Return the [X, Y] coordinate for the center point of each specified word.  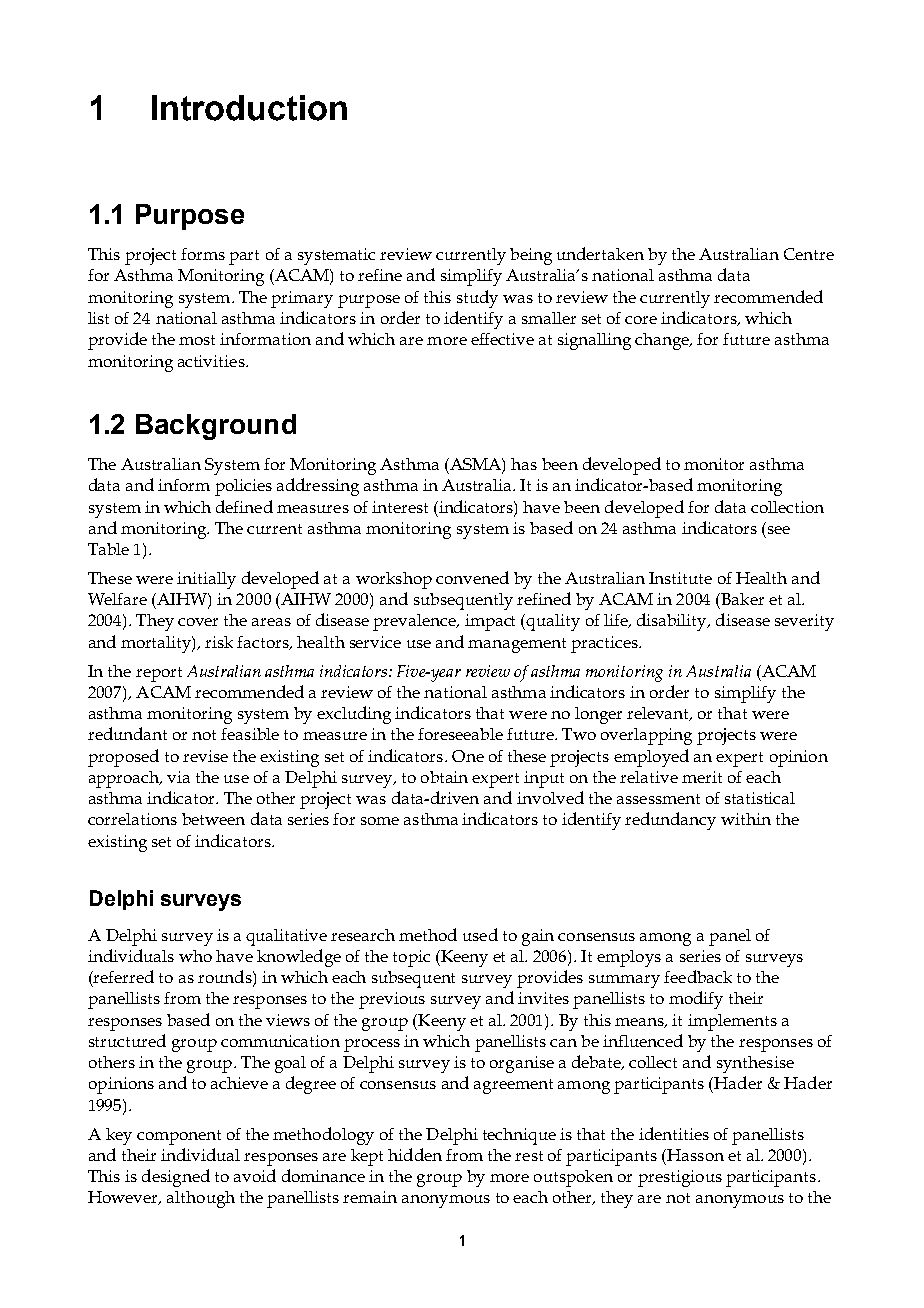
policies [243, 487]
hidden [415, 1154]
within [746, 819]
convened [472, 577]
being [531, 256]
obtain [444, 777]
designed [176, 1178]
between [213, 819]
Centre [809, 254]
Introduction [249, 108]
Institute [680, 578]
